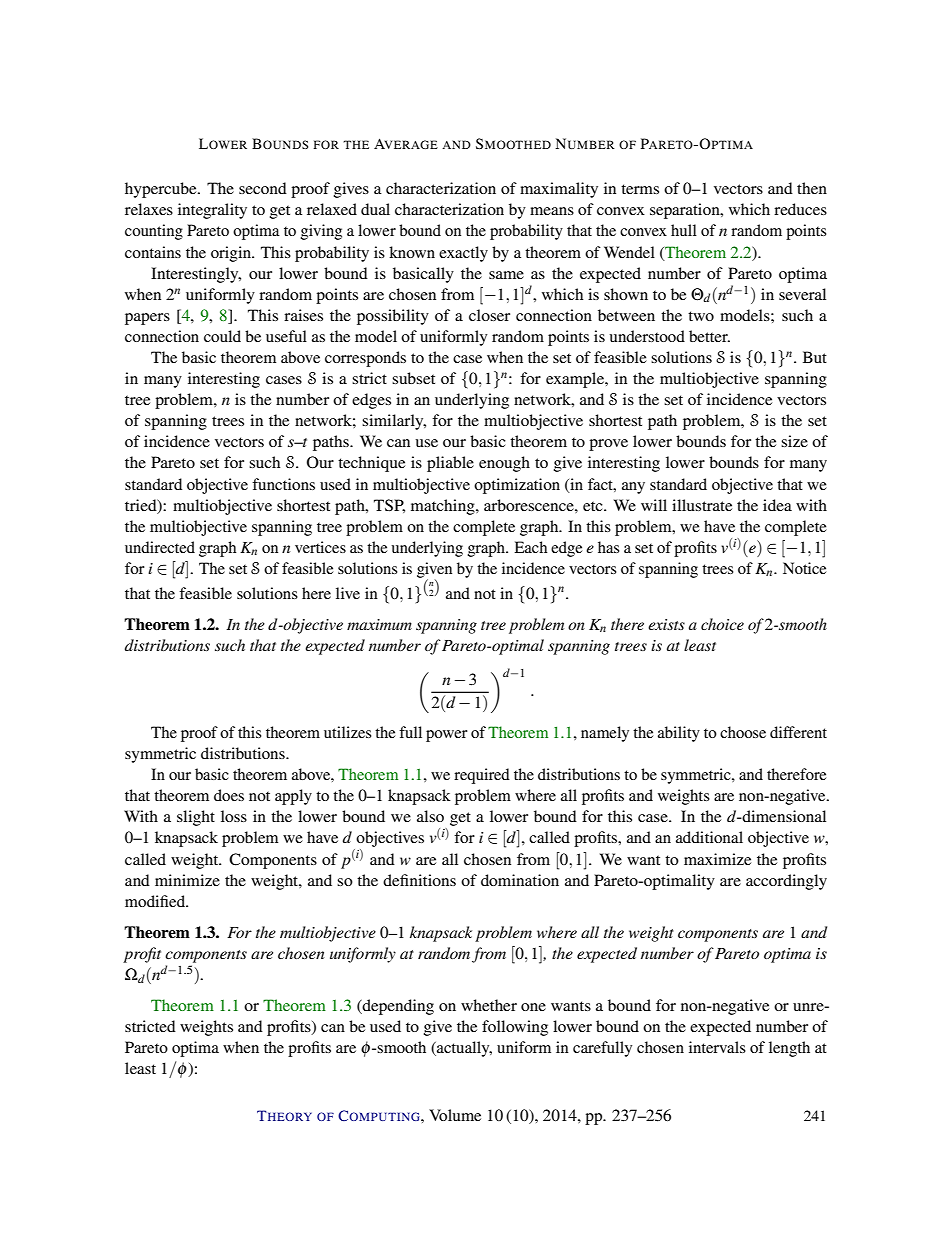  I want to click on depending, so click(397, 1007).
